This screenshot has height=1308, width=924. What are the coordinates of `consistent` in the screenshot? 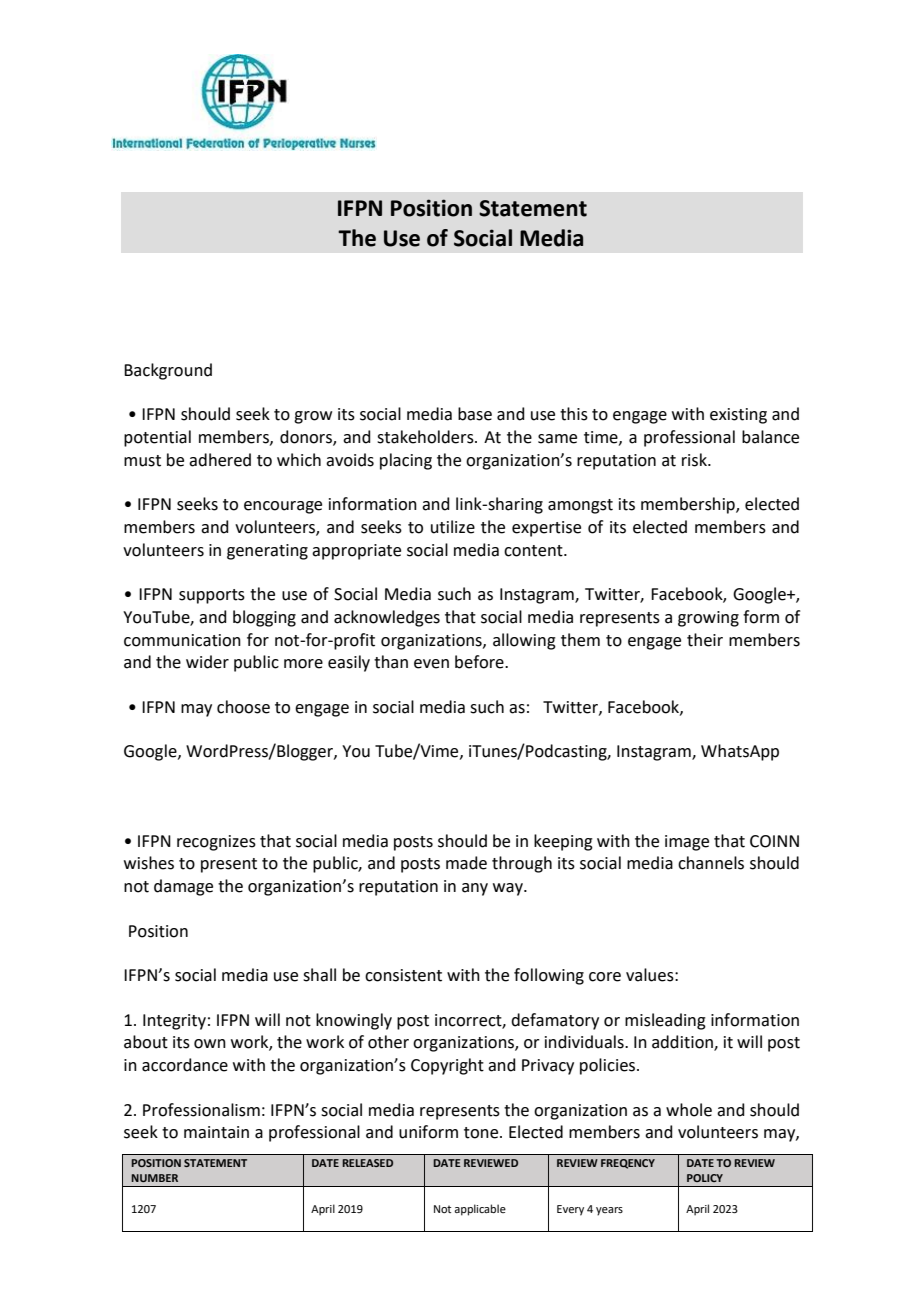 It's located at (403, 975).
